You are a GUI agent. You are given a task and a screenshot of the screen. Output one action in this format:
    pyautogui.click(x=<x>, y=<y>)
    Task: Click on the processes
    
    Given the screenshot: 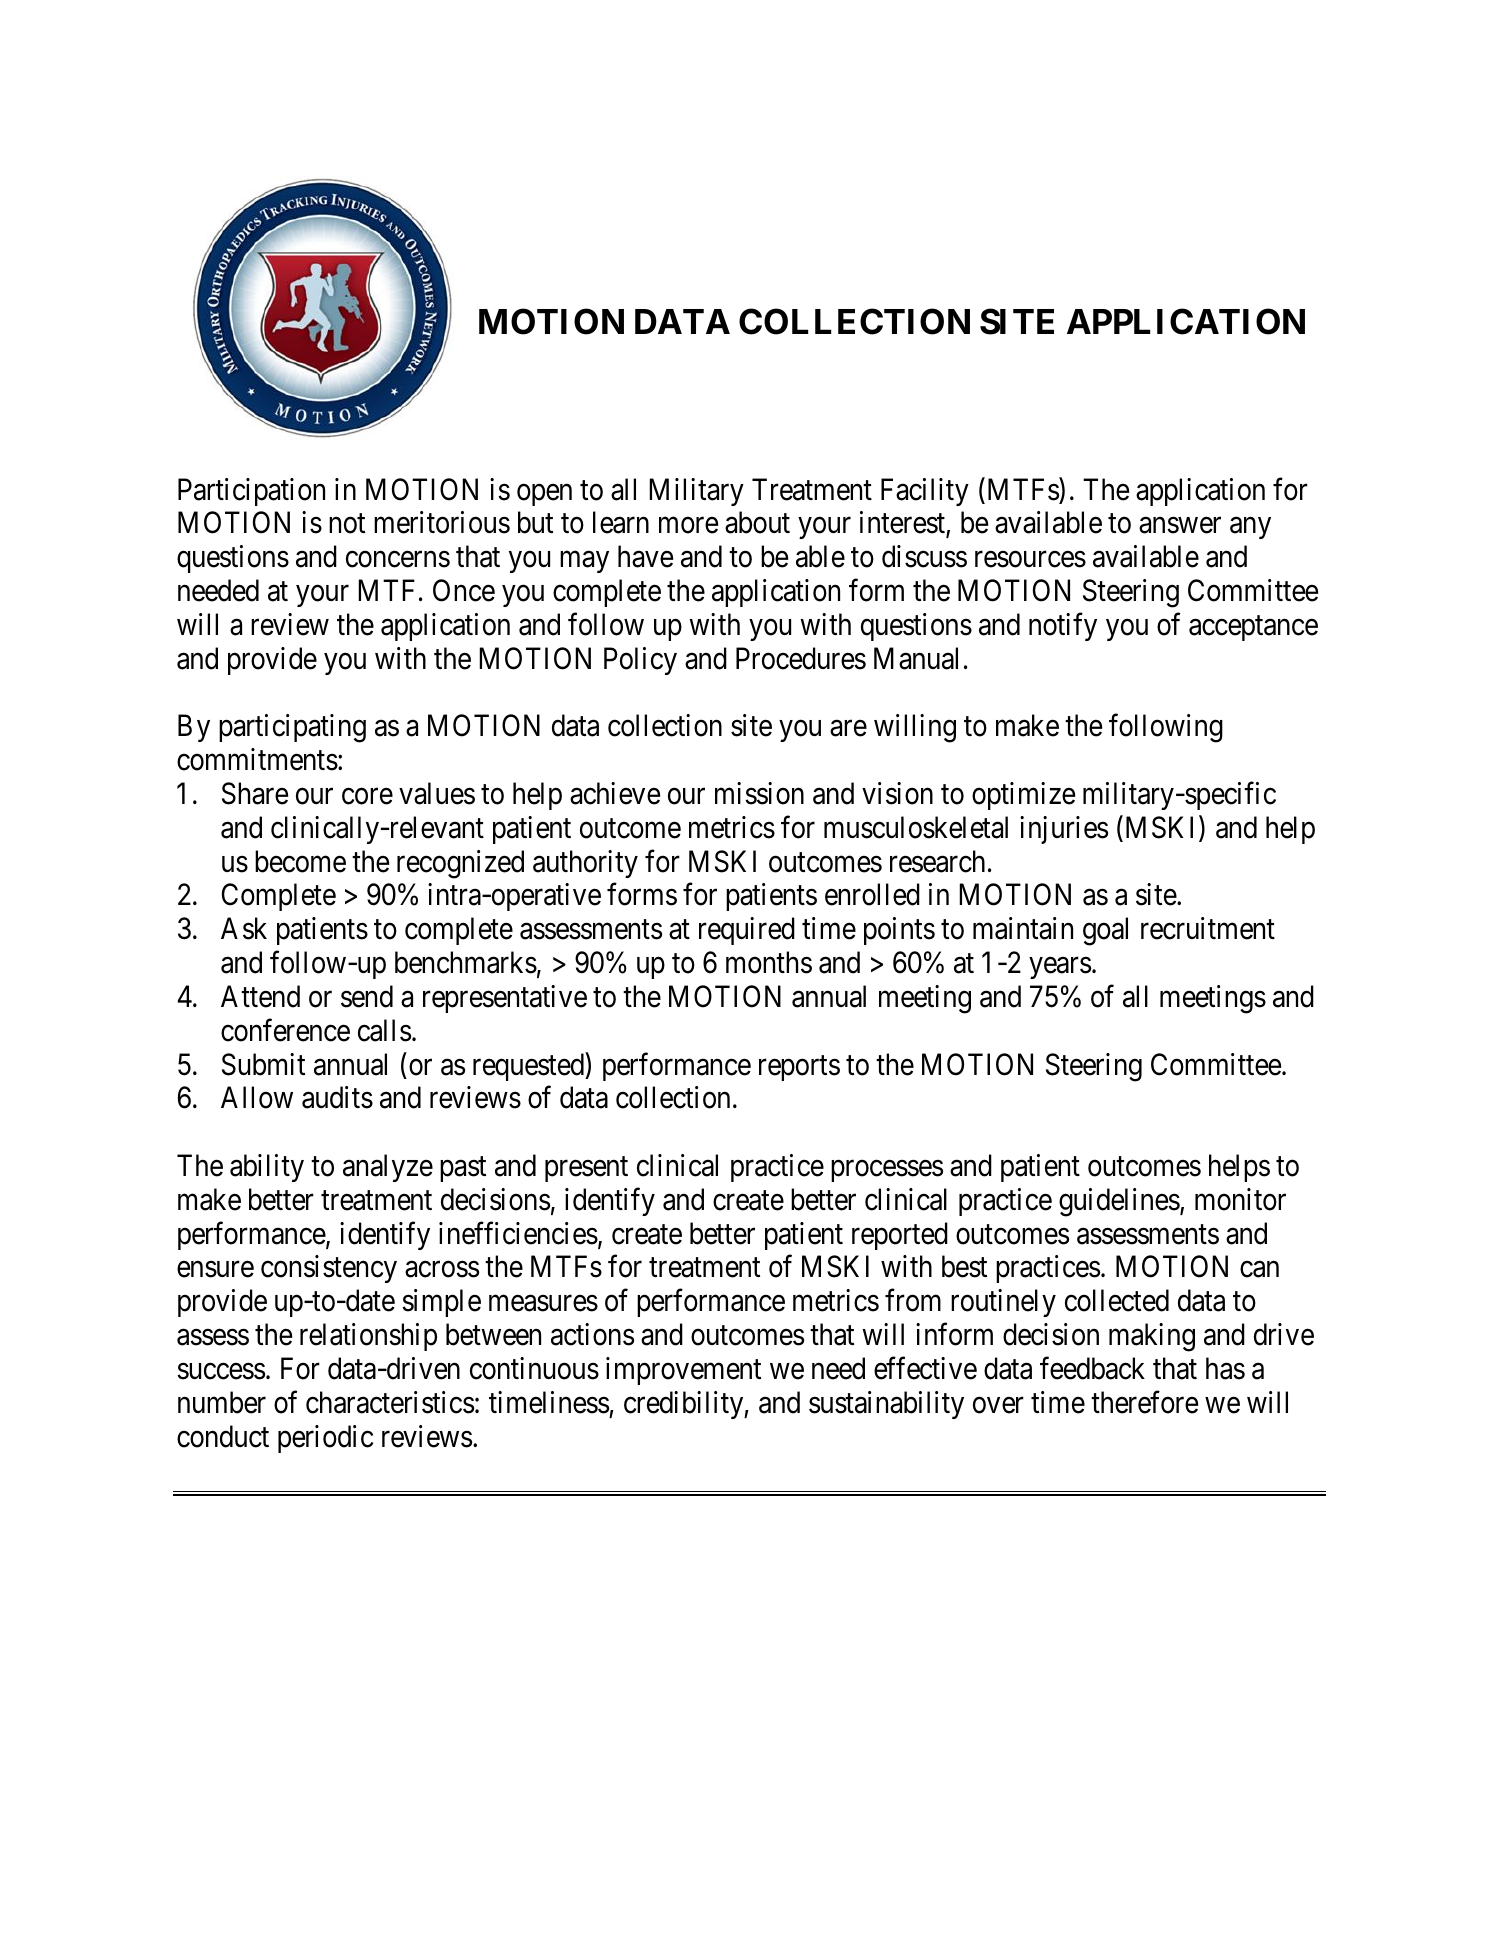 What is the action you would take?
    pyautogui.click(x=887, y=1171)
